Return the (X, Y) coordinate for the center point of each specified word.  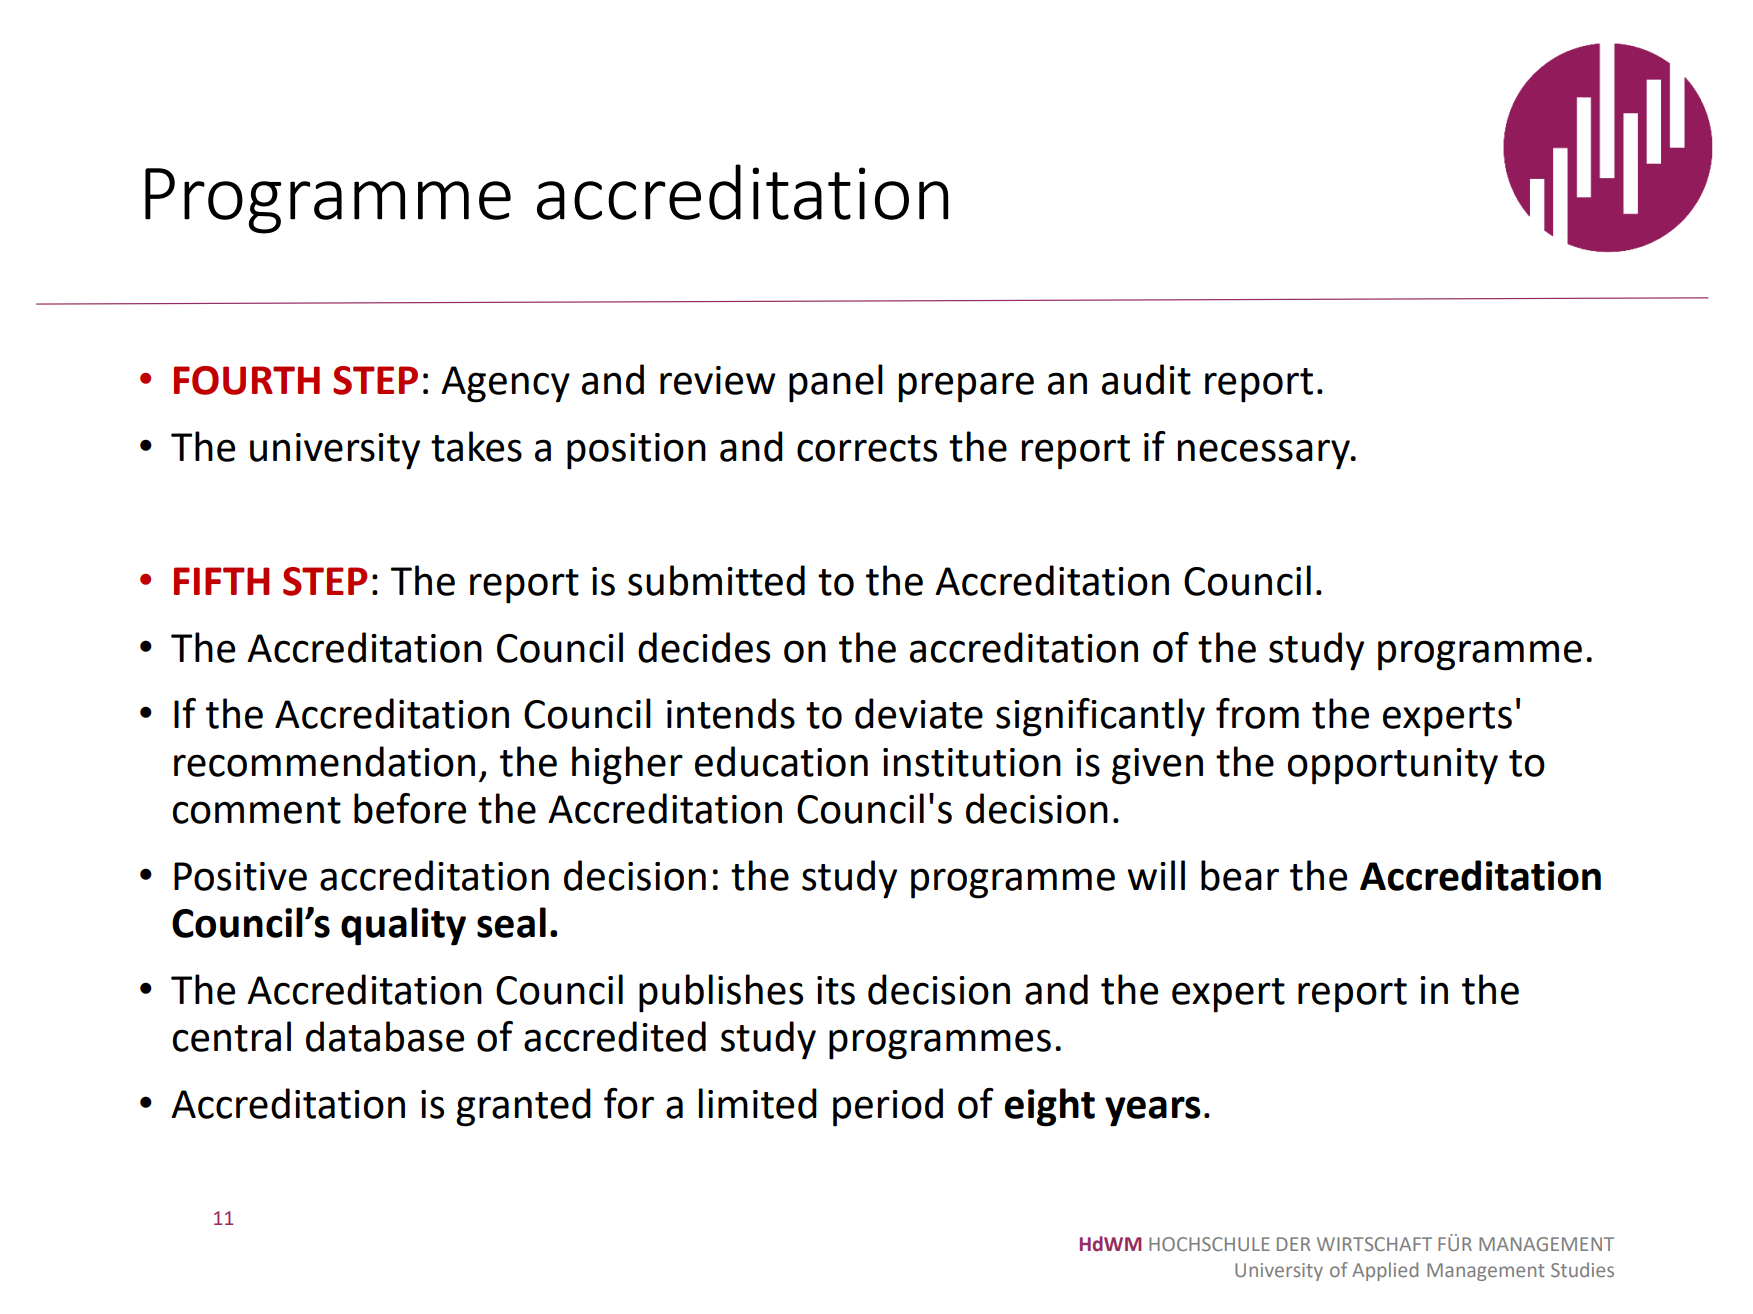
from (1257, 713)
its (836, 990)
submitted (716, 580)
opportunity (1393, 766)
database (385, 1036)
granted (523, 1107)
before (410, 808)
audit (1146, 379)
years (1153, 1111)
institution (972, 762)
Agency (505, 384)
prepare (966, 387)
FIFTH (221, 581)
